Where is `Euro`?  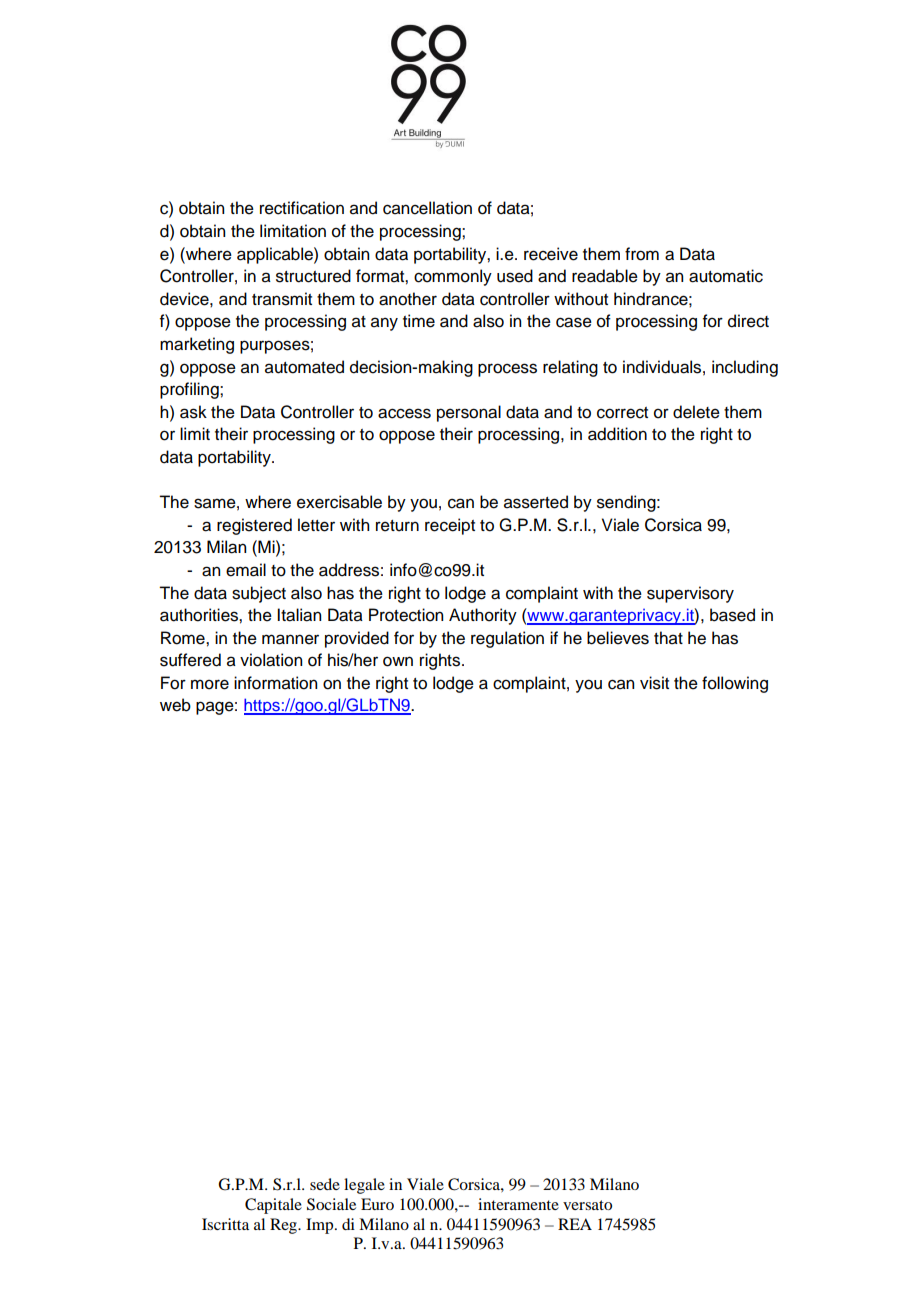
Euro is located at coordinates (377, 1204).
